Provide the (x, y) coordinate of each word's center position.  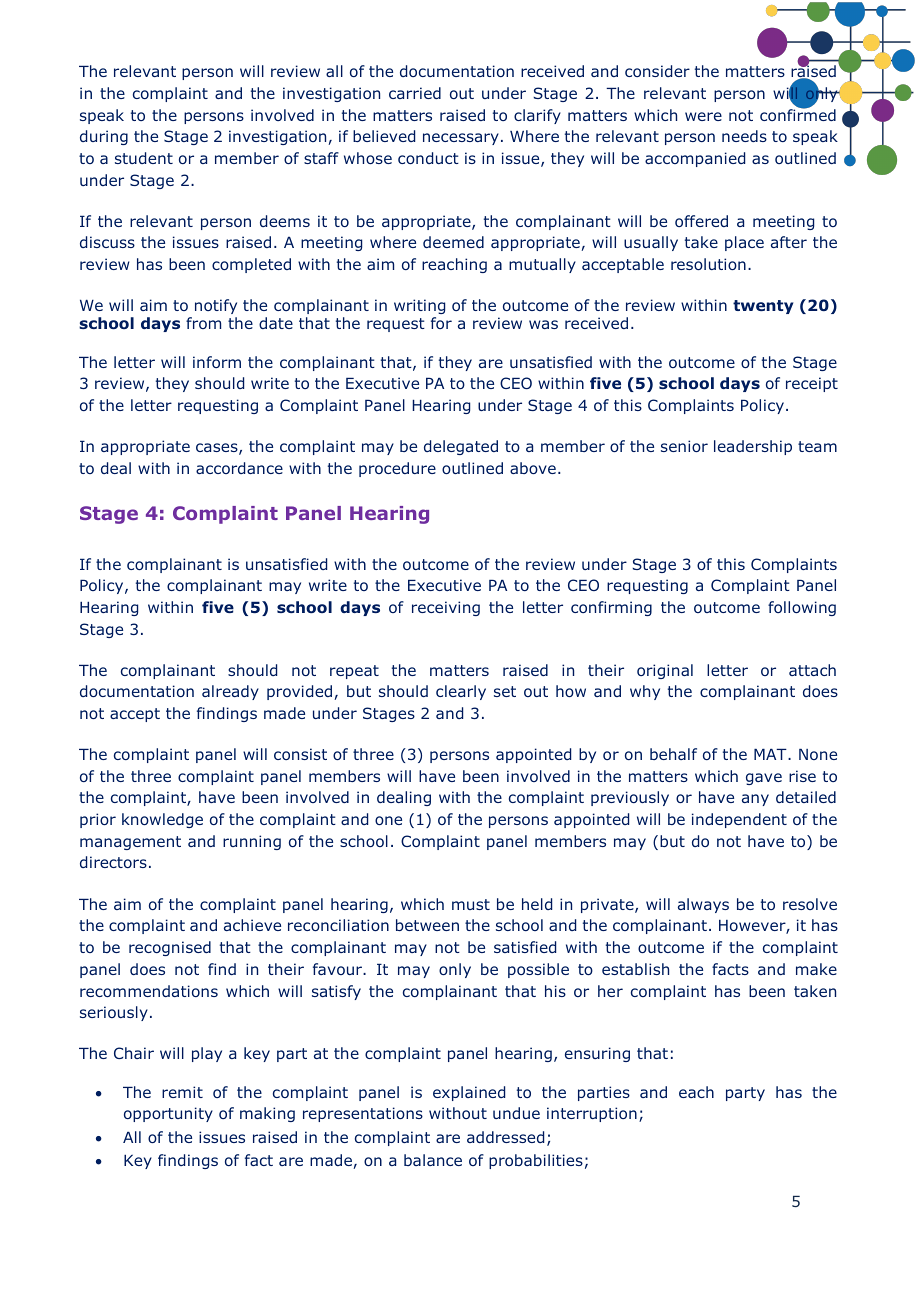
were (703, 116)
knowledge (162, 820)
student (144, 158)
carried (415, 93)
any (755, 800)
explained (469, 1093)
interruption (592, 1114)
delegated (461, 447)
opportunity (168, 1114)
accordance (239, 468)
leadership (753, 447)
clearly (461, 692)
